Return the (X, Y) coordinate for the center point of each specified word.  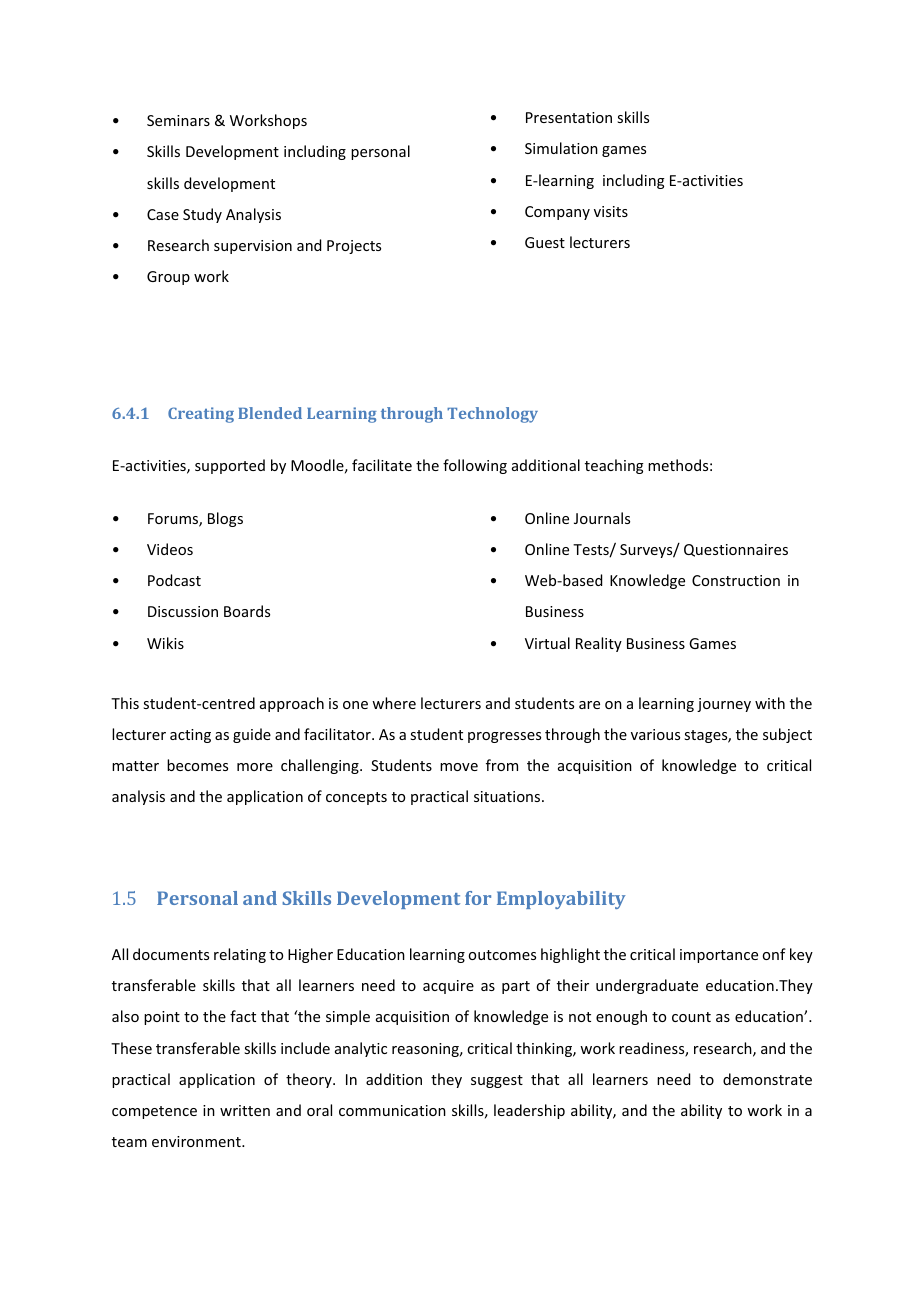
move (459, 767)
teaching (614, 466)
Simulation (561, 148)
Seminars (178, 120)
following (475, 466)
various (655, 734)
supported (230, 466)
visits (611, 211)
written (245, 1110)
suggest (497, 1081)
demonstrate (767, 1079)
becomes (197, 765)
